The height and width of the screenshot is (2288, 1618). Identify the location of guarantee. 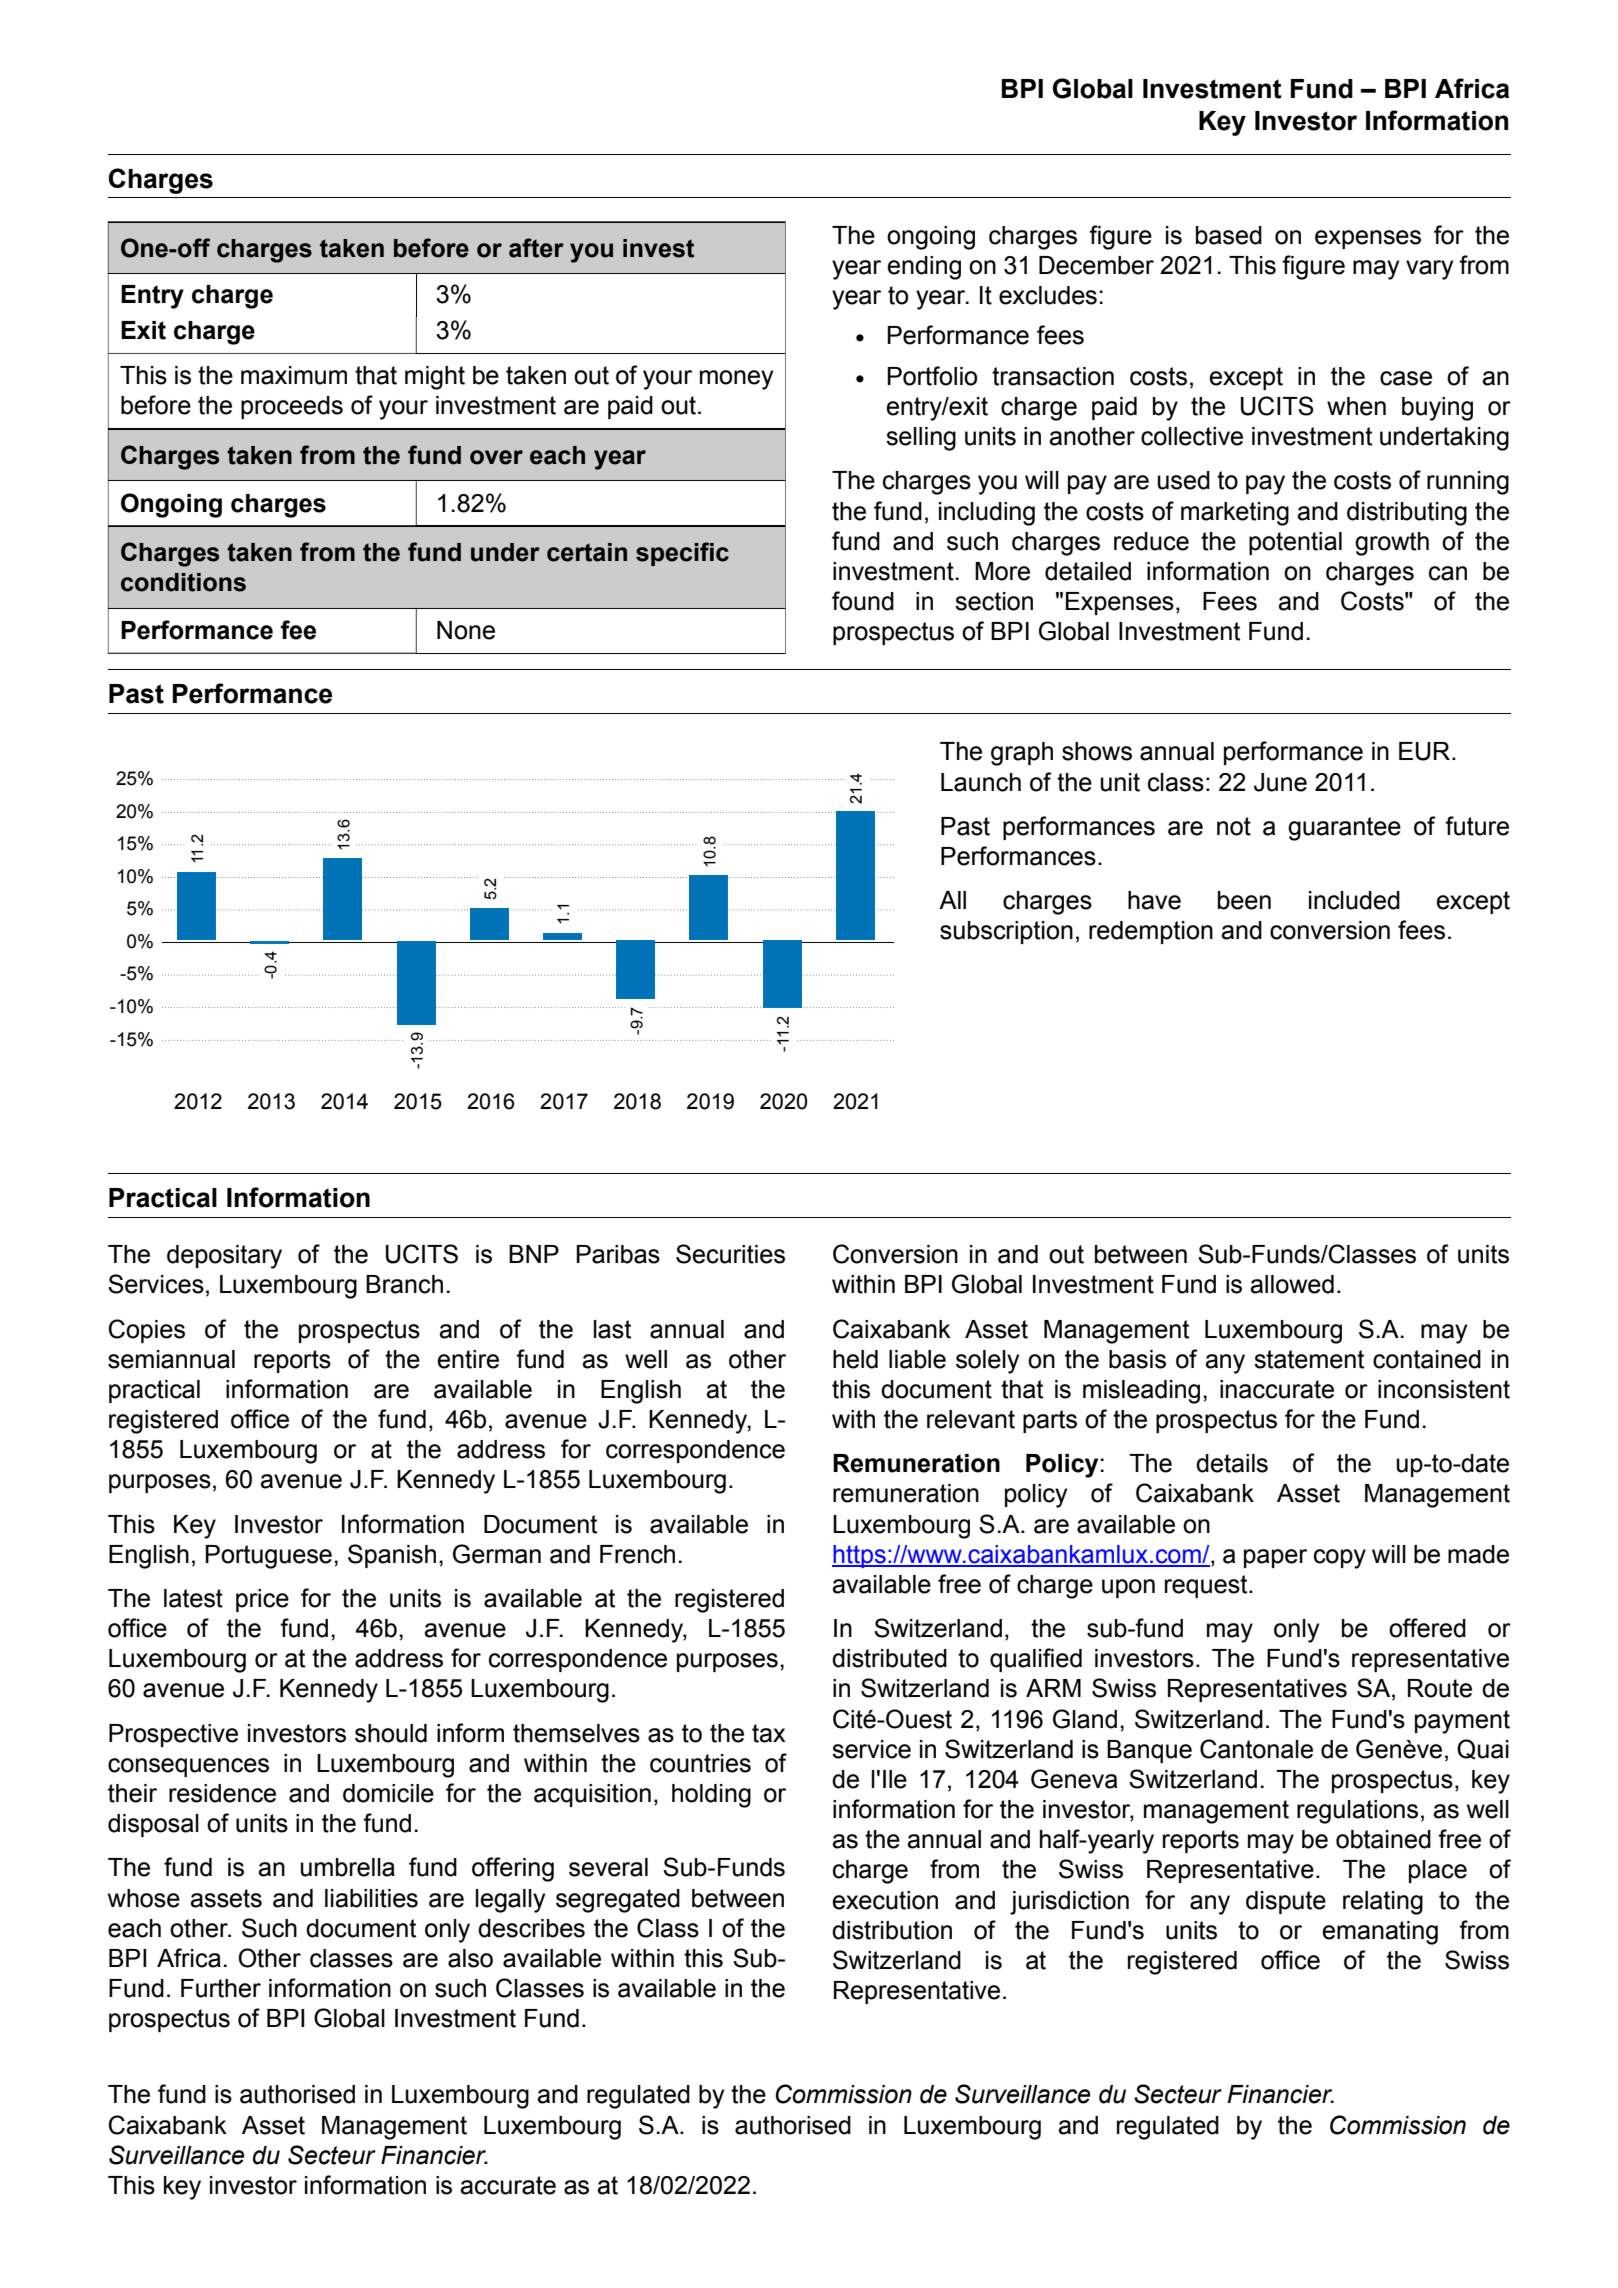
(1344, 829).
